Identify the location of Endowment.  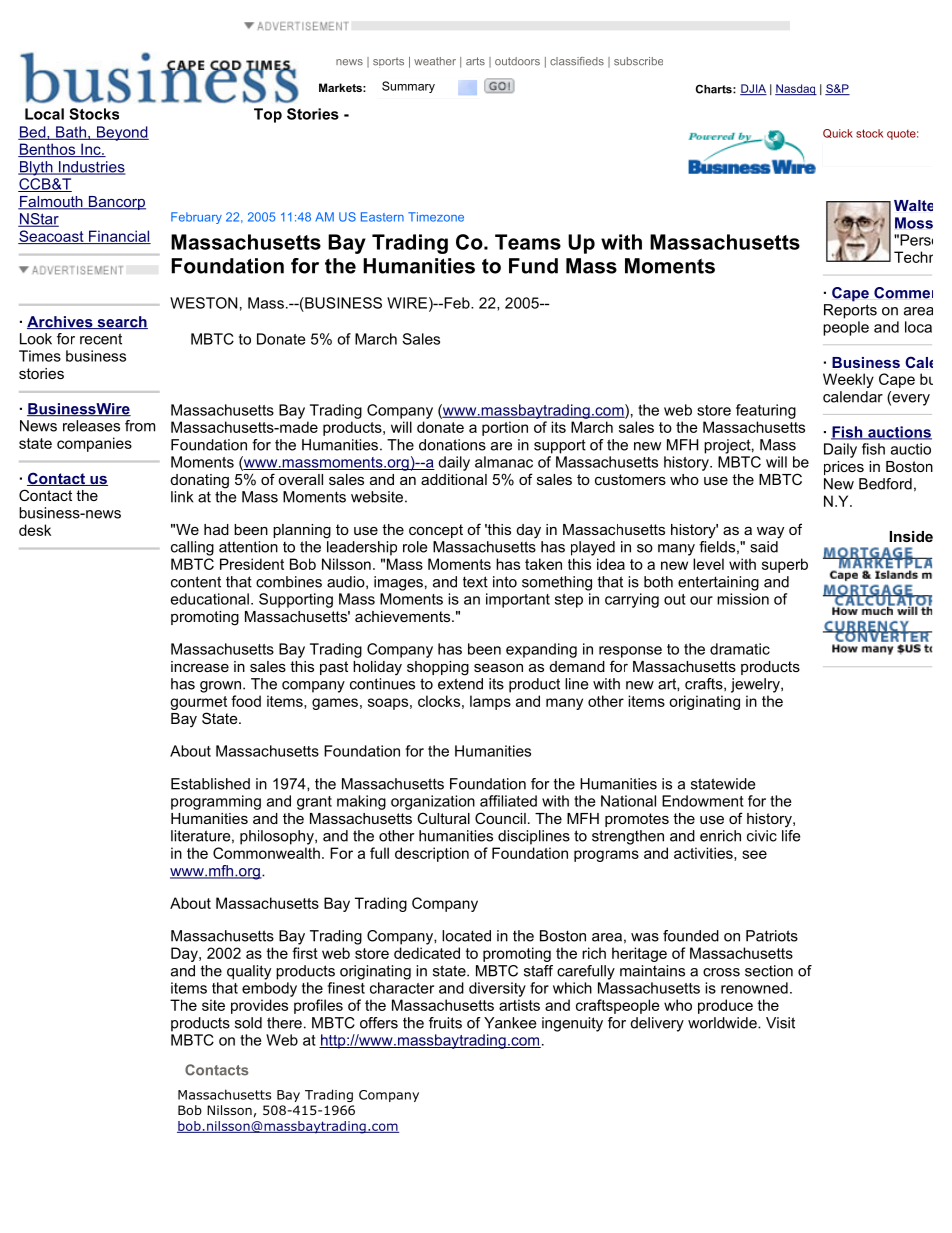
(703, 801).
